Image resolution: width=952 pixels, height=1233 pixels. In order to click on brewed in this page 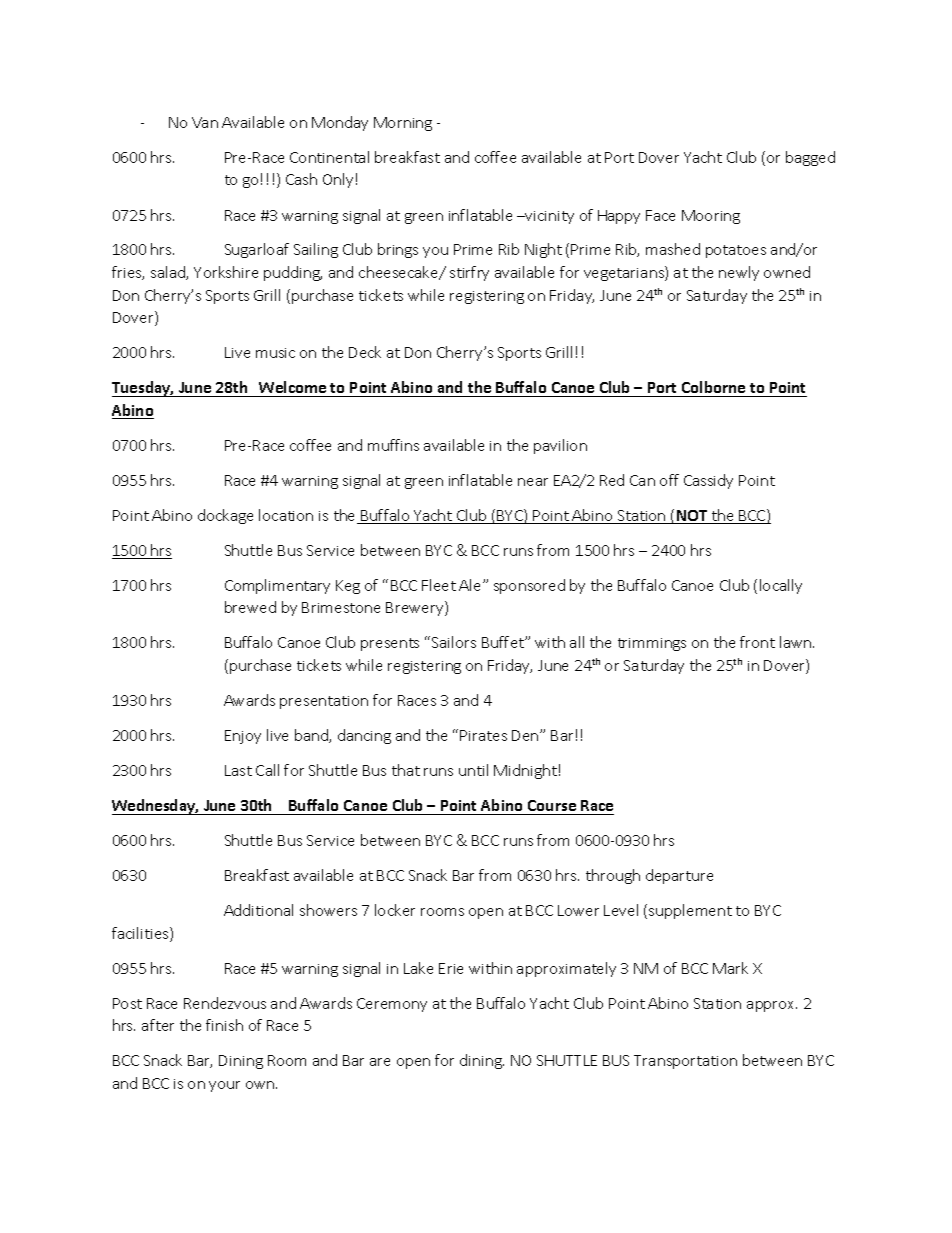, I will do `click(250, 607)`.
